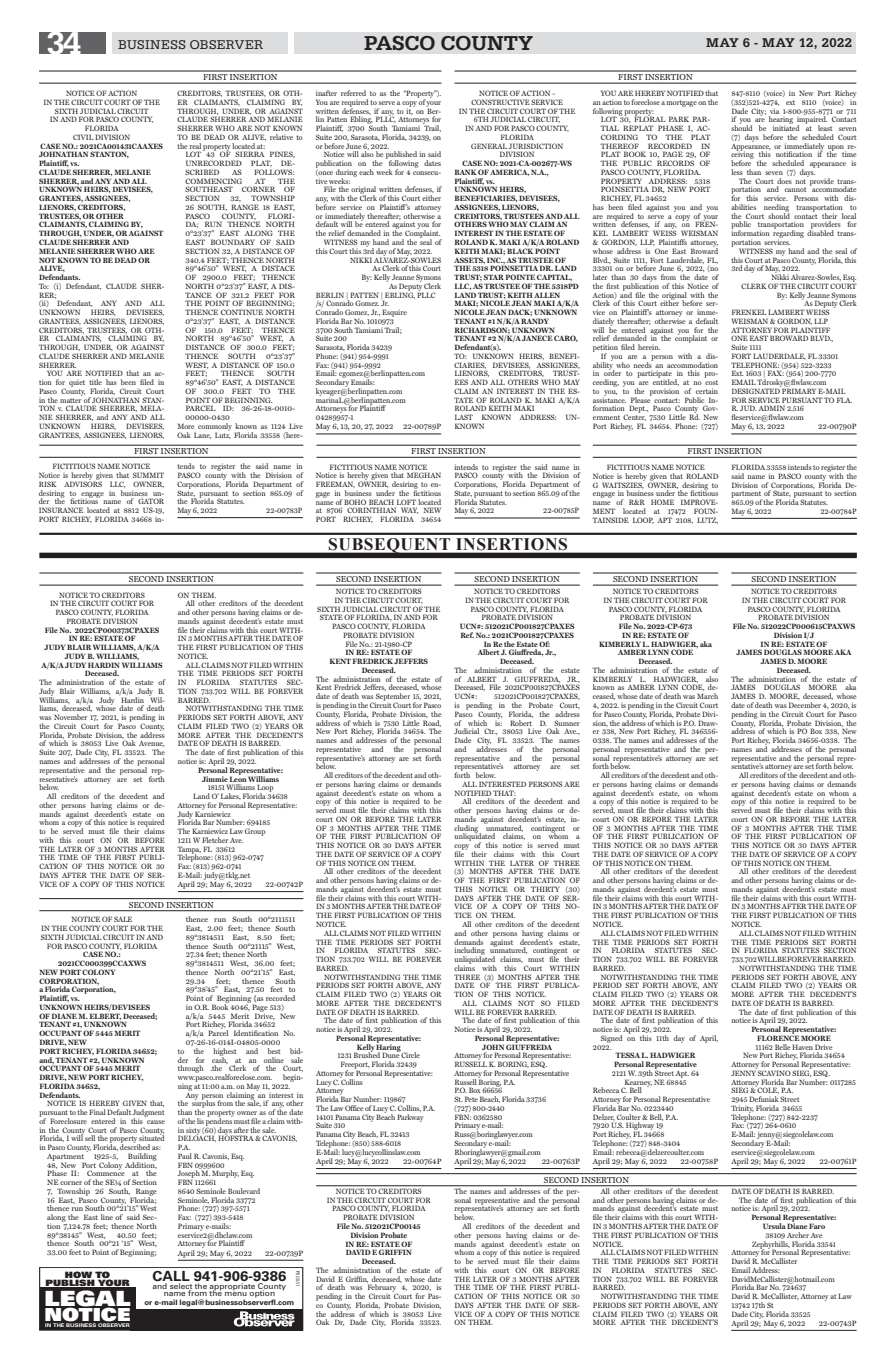 This screenshot has height=1360, width=896. I want to click on via, so click(774, 111).
